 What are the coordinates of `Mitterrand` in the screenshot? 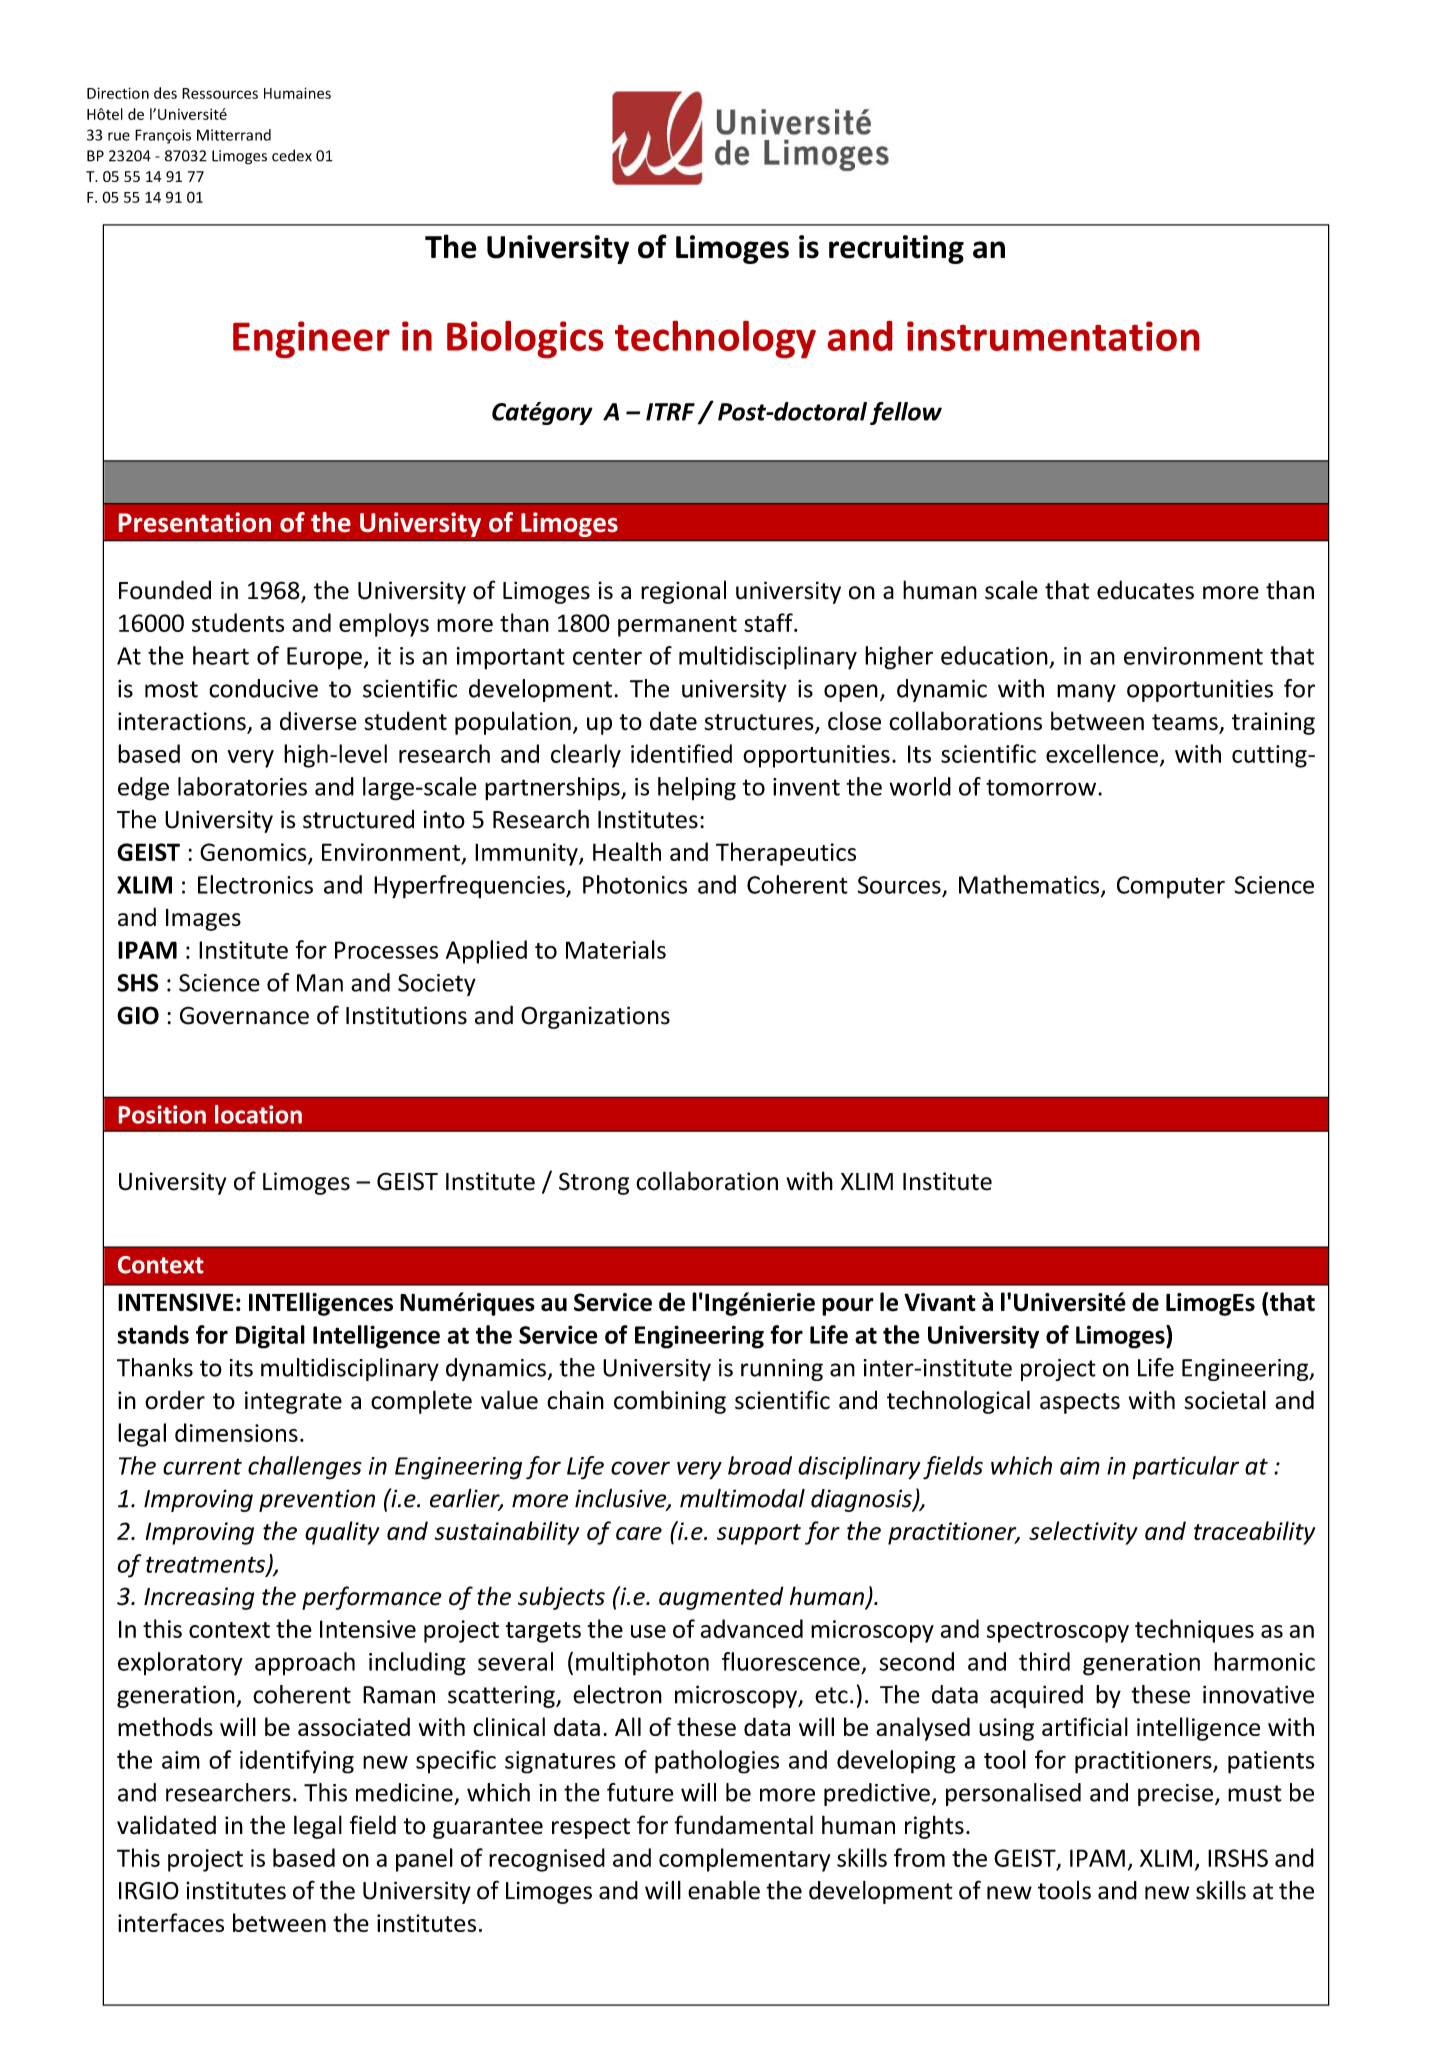 It's located at (234, 135).
